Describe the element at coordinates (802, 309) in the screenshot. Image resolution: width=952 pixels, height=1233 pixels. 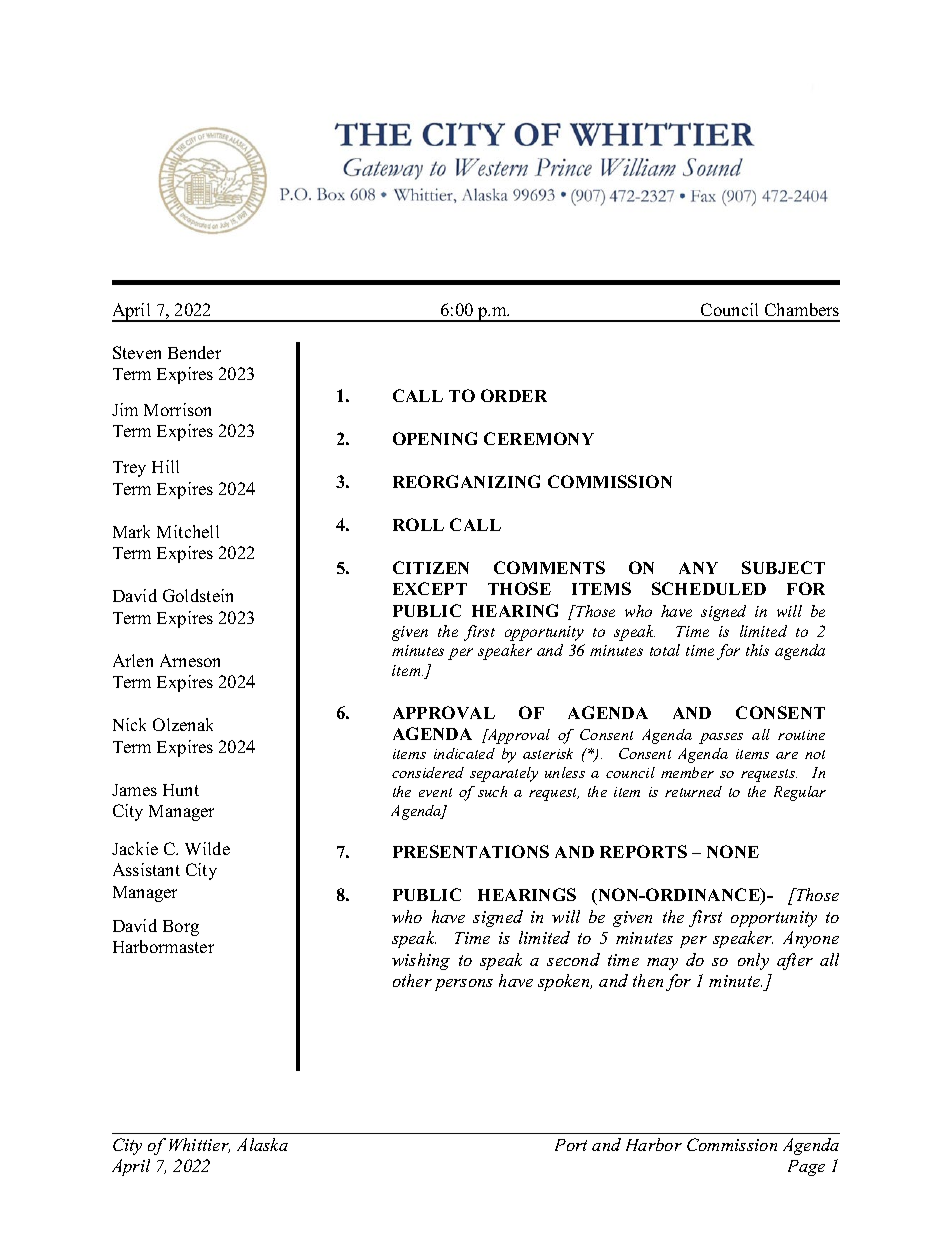
I see `Chambers` at that location.
